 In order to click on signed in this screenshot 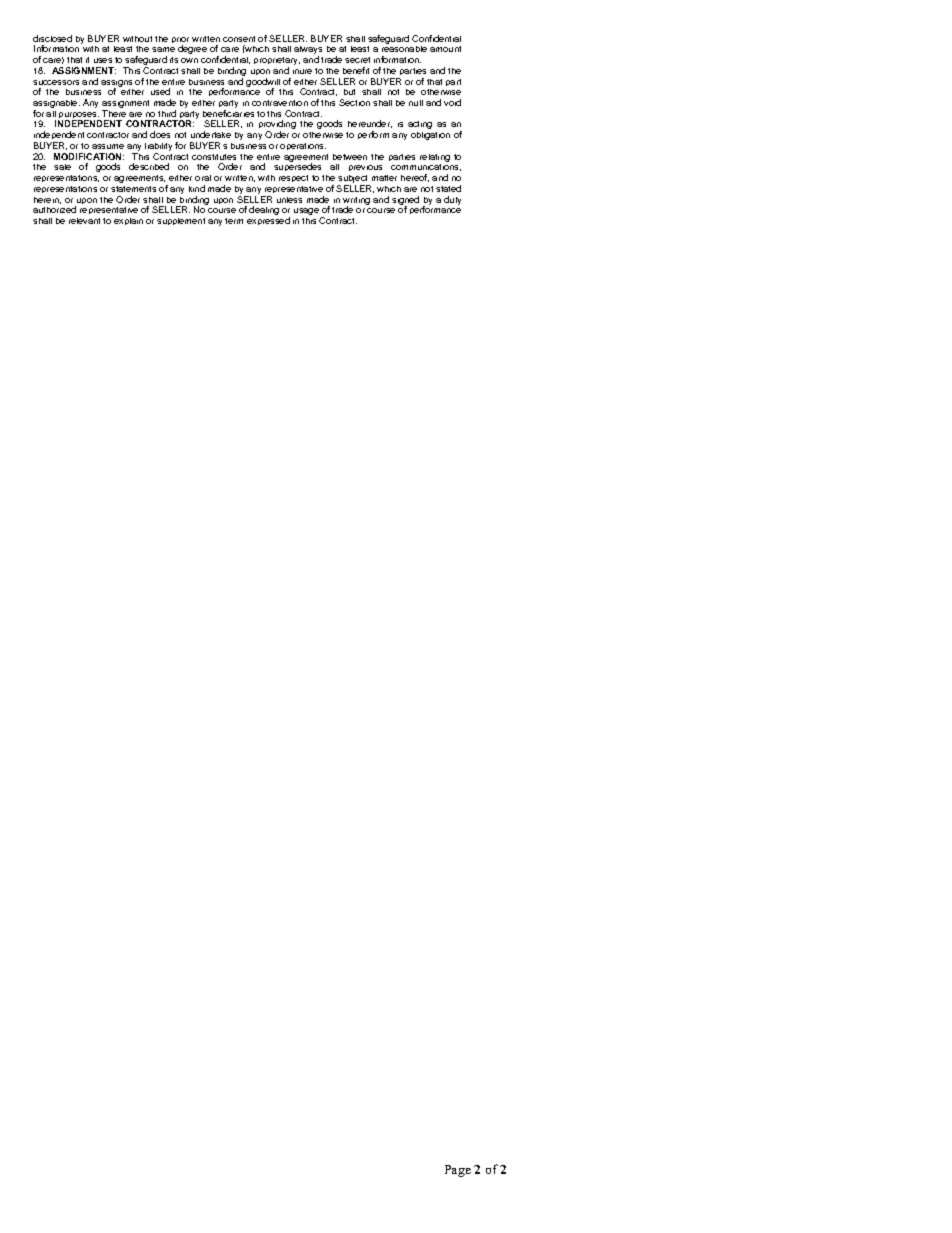, I will do `click(405, 201)`.
